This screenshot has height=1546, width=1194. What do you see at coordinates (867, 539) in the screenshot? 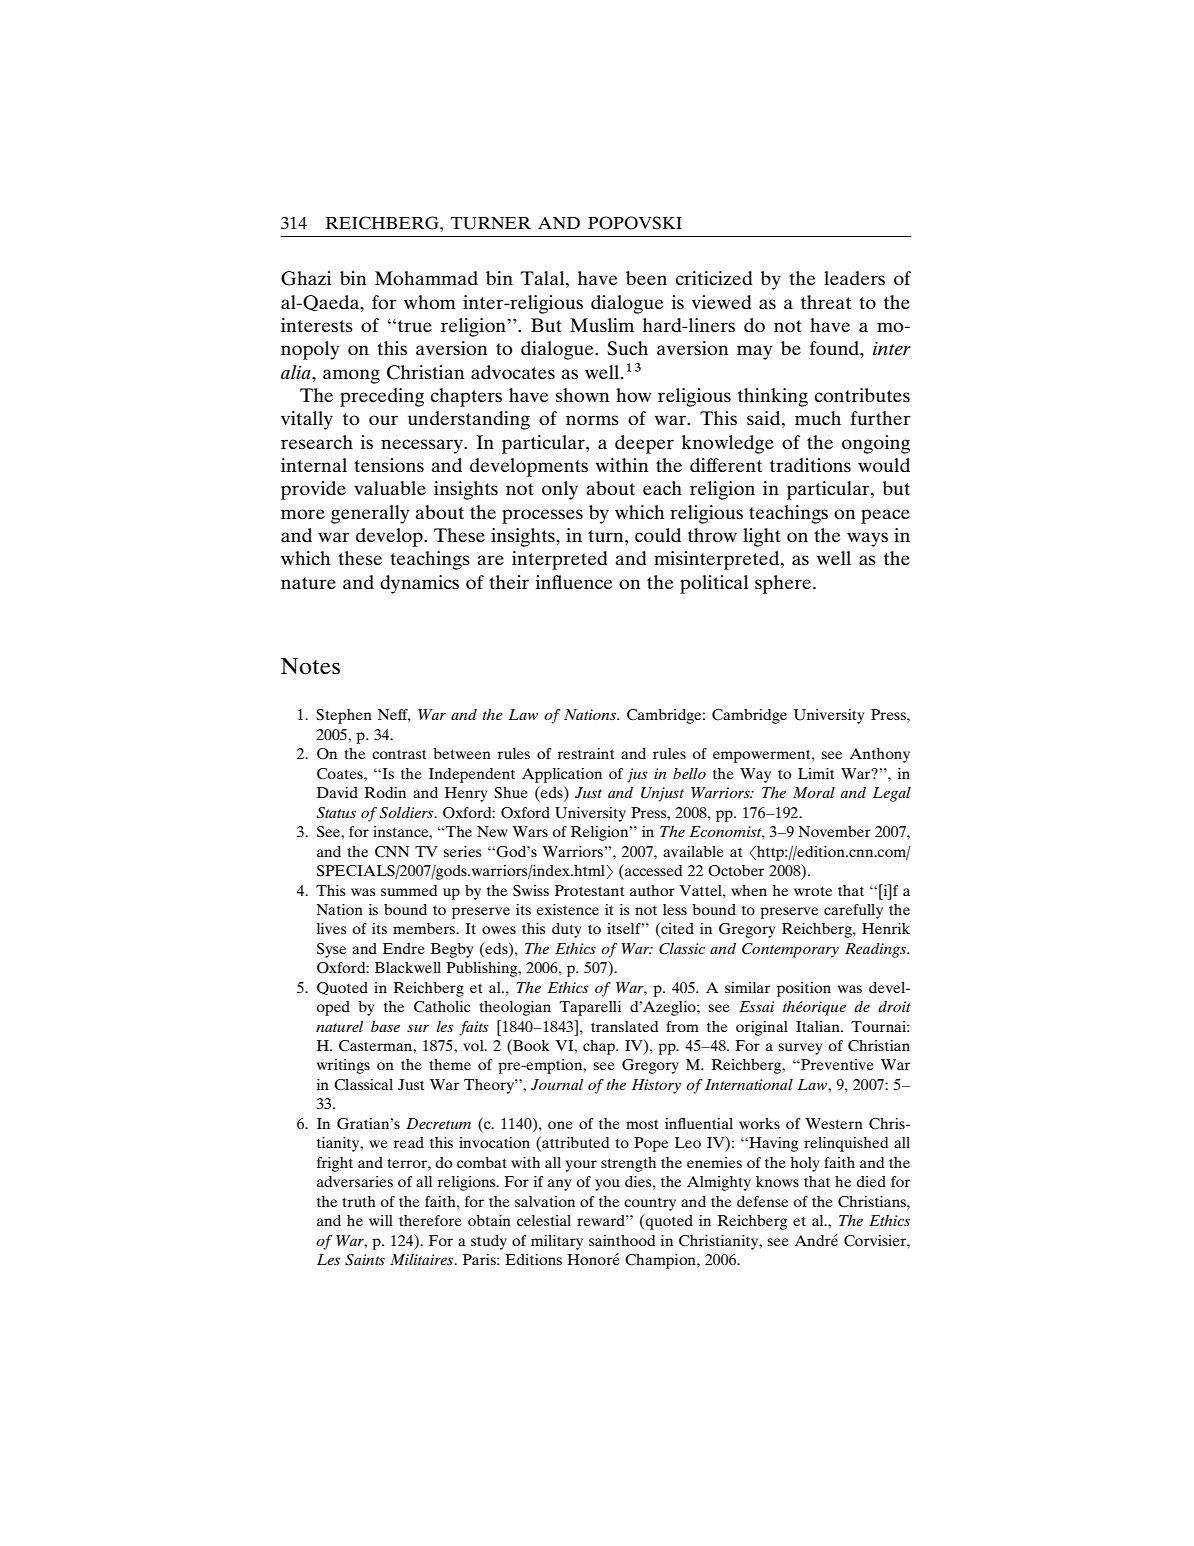
I see `ways` at bounding box center [867, 539].
